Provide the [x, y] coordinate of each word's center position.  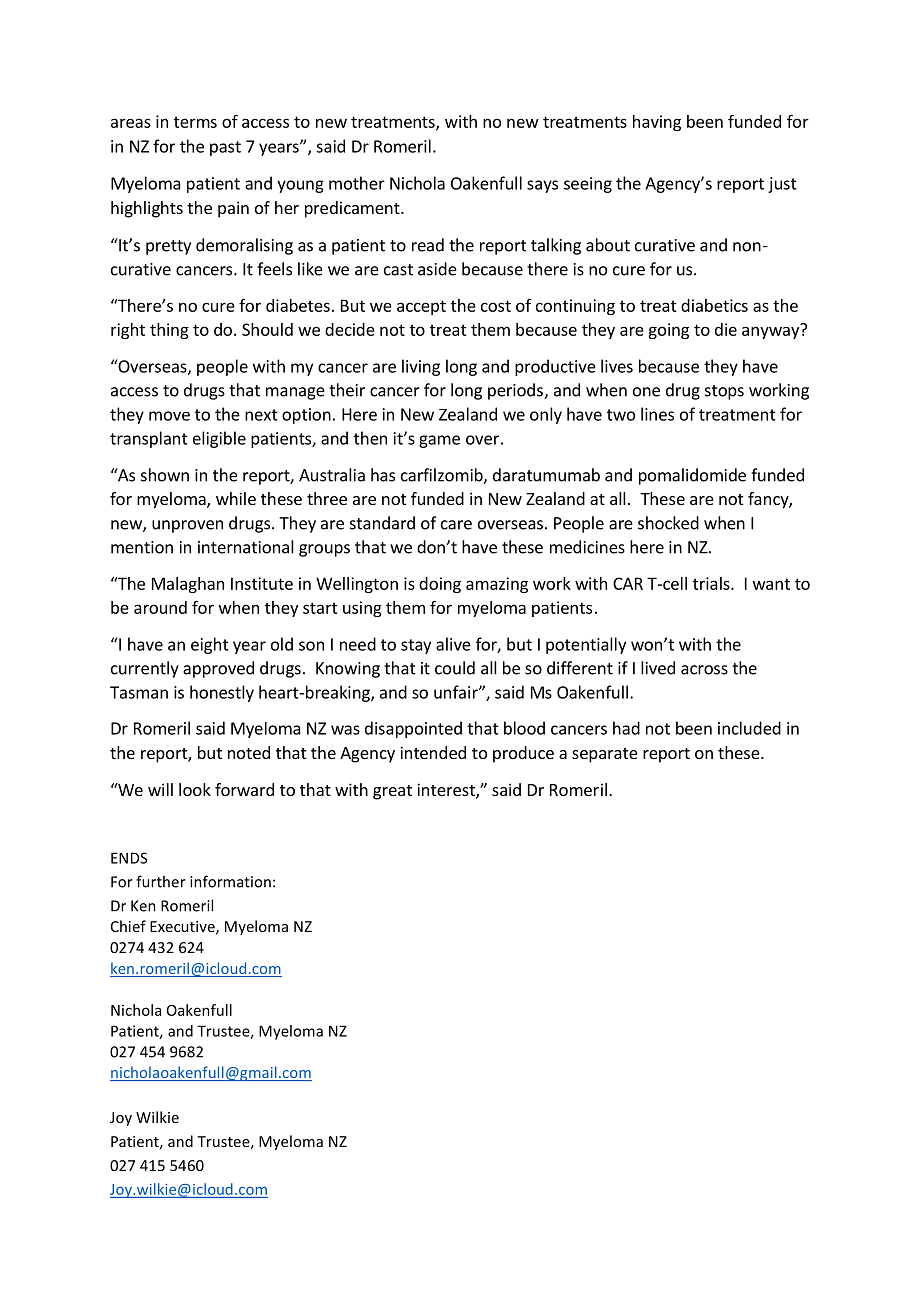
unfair [457, 692]
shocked [668, 523]
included [749, 728]
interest [447, 791]
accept [421, 307]
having [657, 123]
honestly [222, 693]
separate [605, 755]
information [230, 881]
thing [169, 331]
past [225, 148]
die [726, 329]
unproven [187, 526]
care [456, 525]
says [542, 186]
